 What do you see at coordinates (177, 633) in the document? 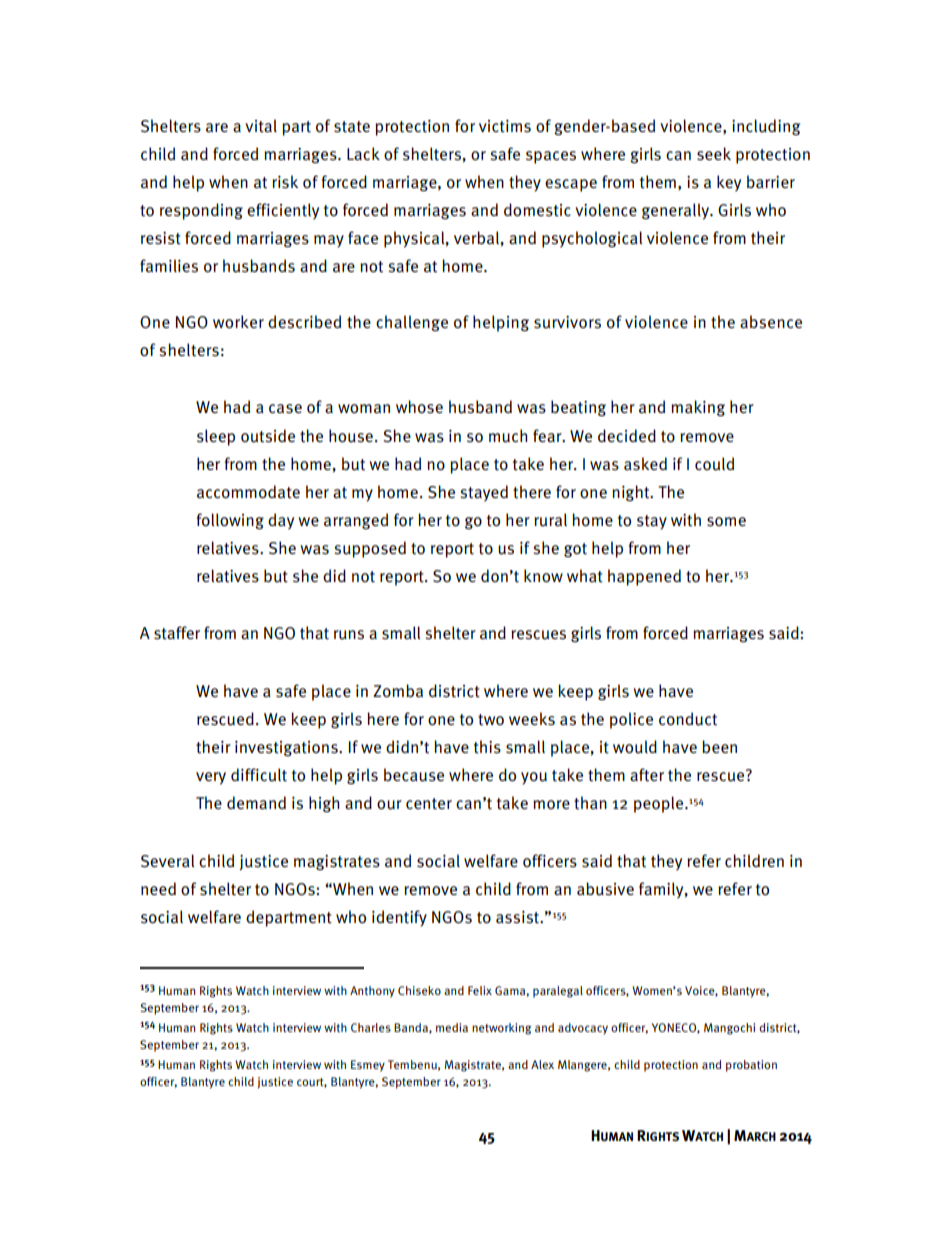
I see `staffer` at bounding box center [177, 633].
